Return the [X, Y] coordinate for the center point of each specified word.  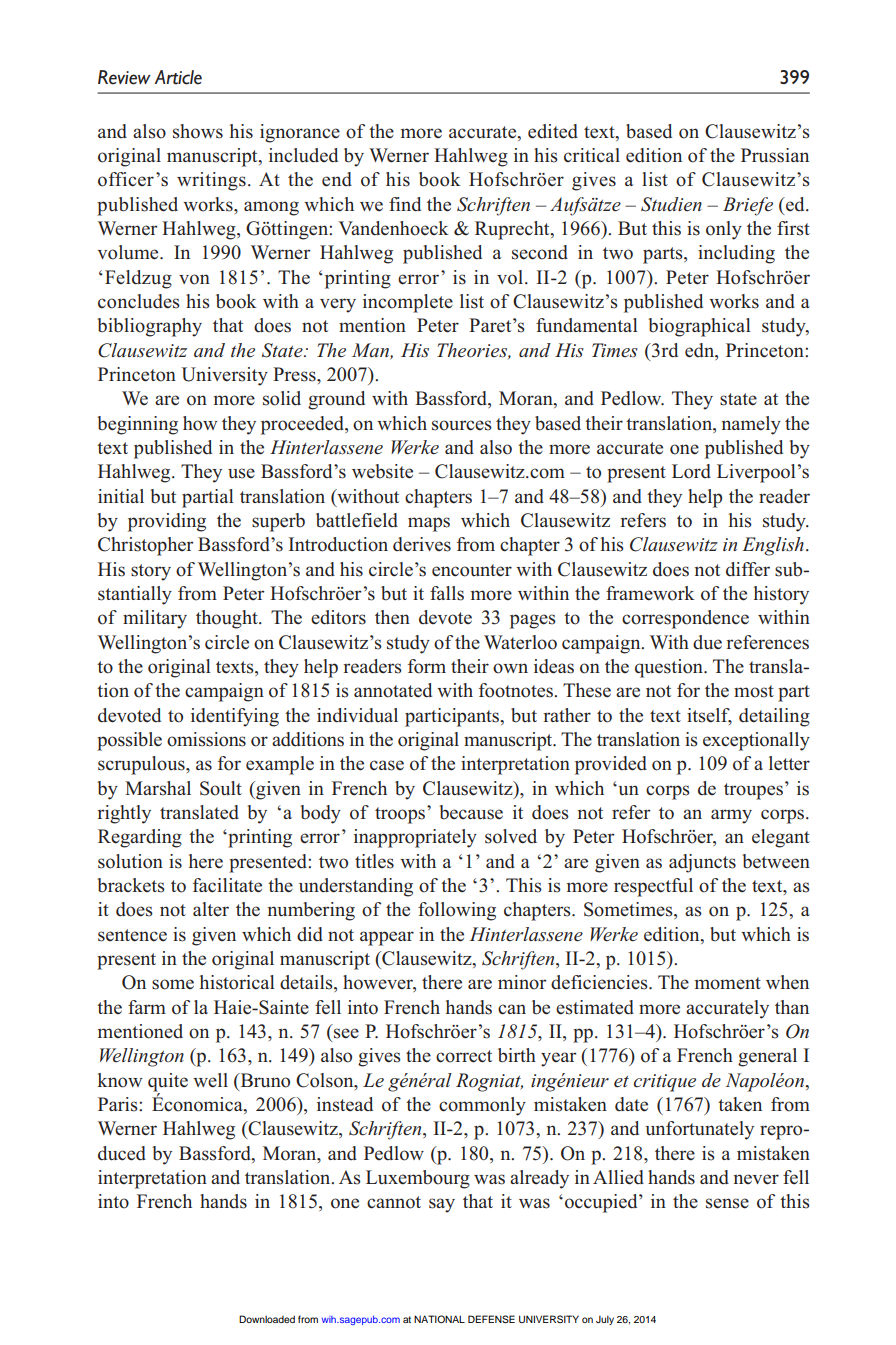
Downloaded [267, 1319]
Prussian [775, 155]
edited [553, 131]
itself [709, 716]
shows [198, 131]
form [427, 666]
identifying [235, 717]
